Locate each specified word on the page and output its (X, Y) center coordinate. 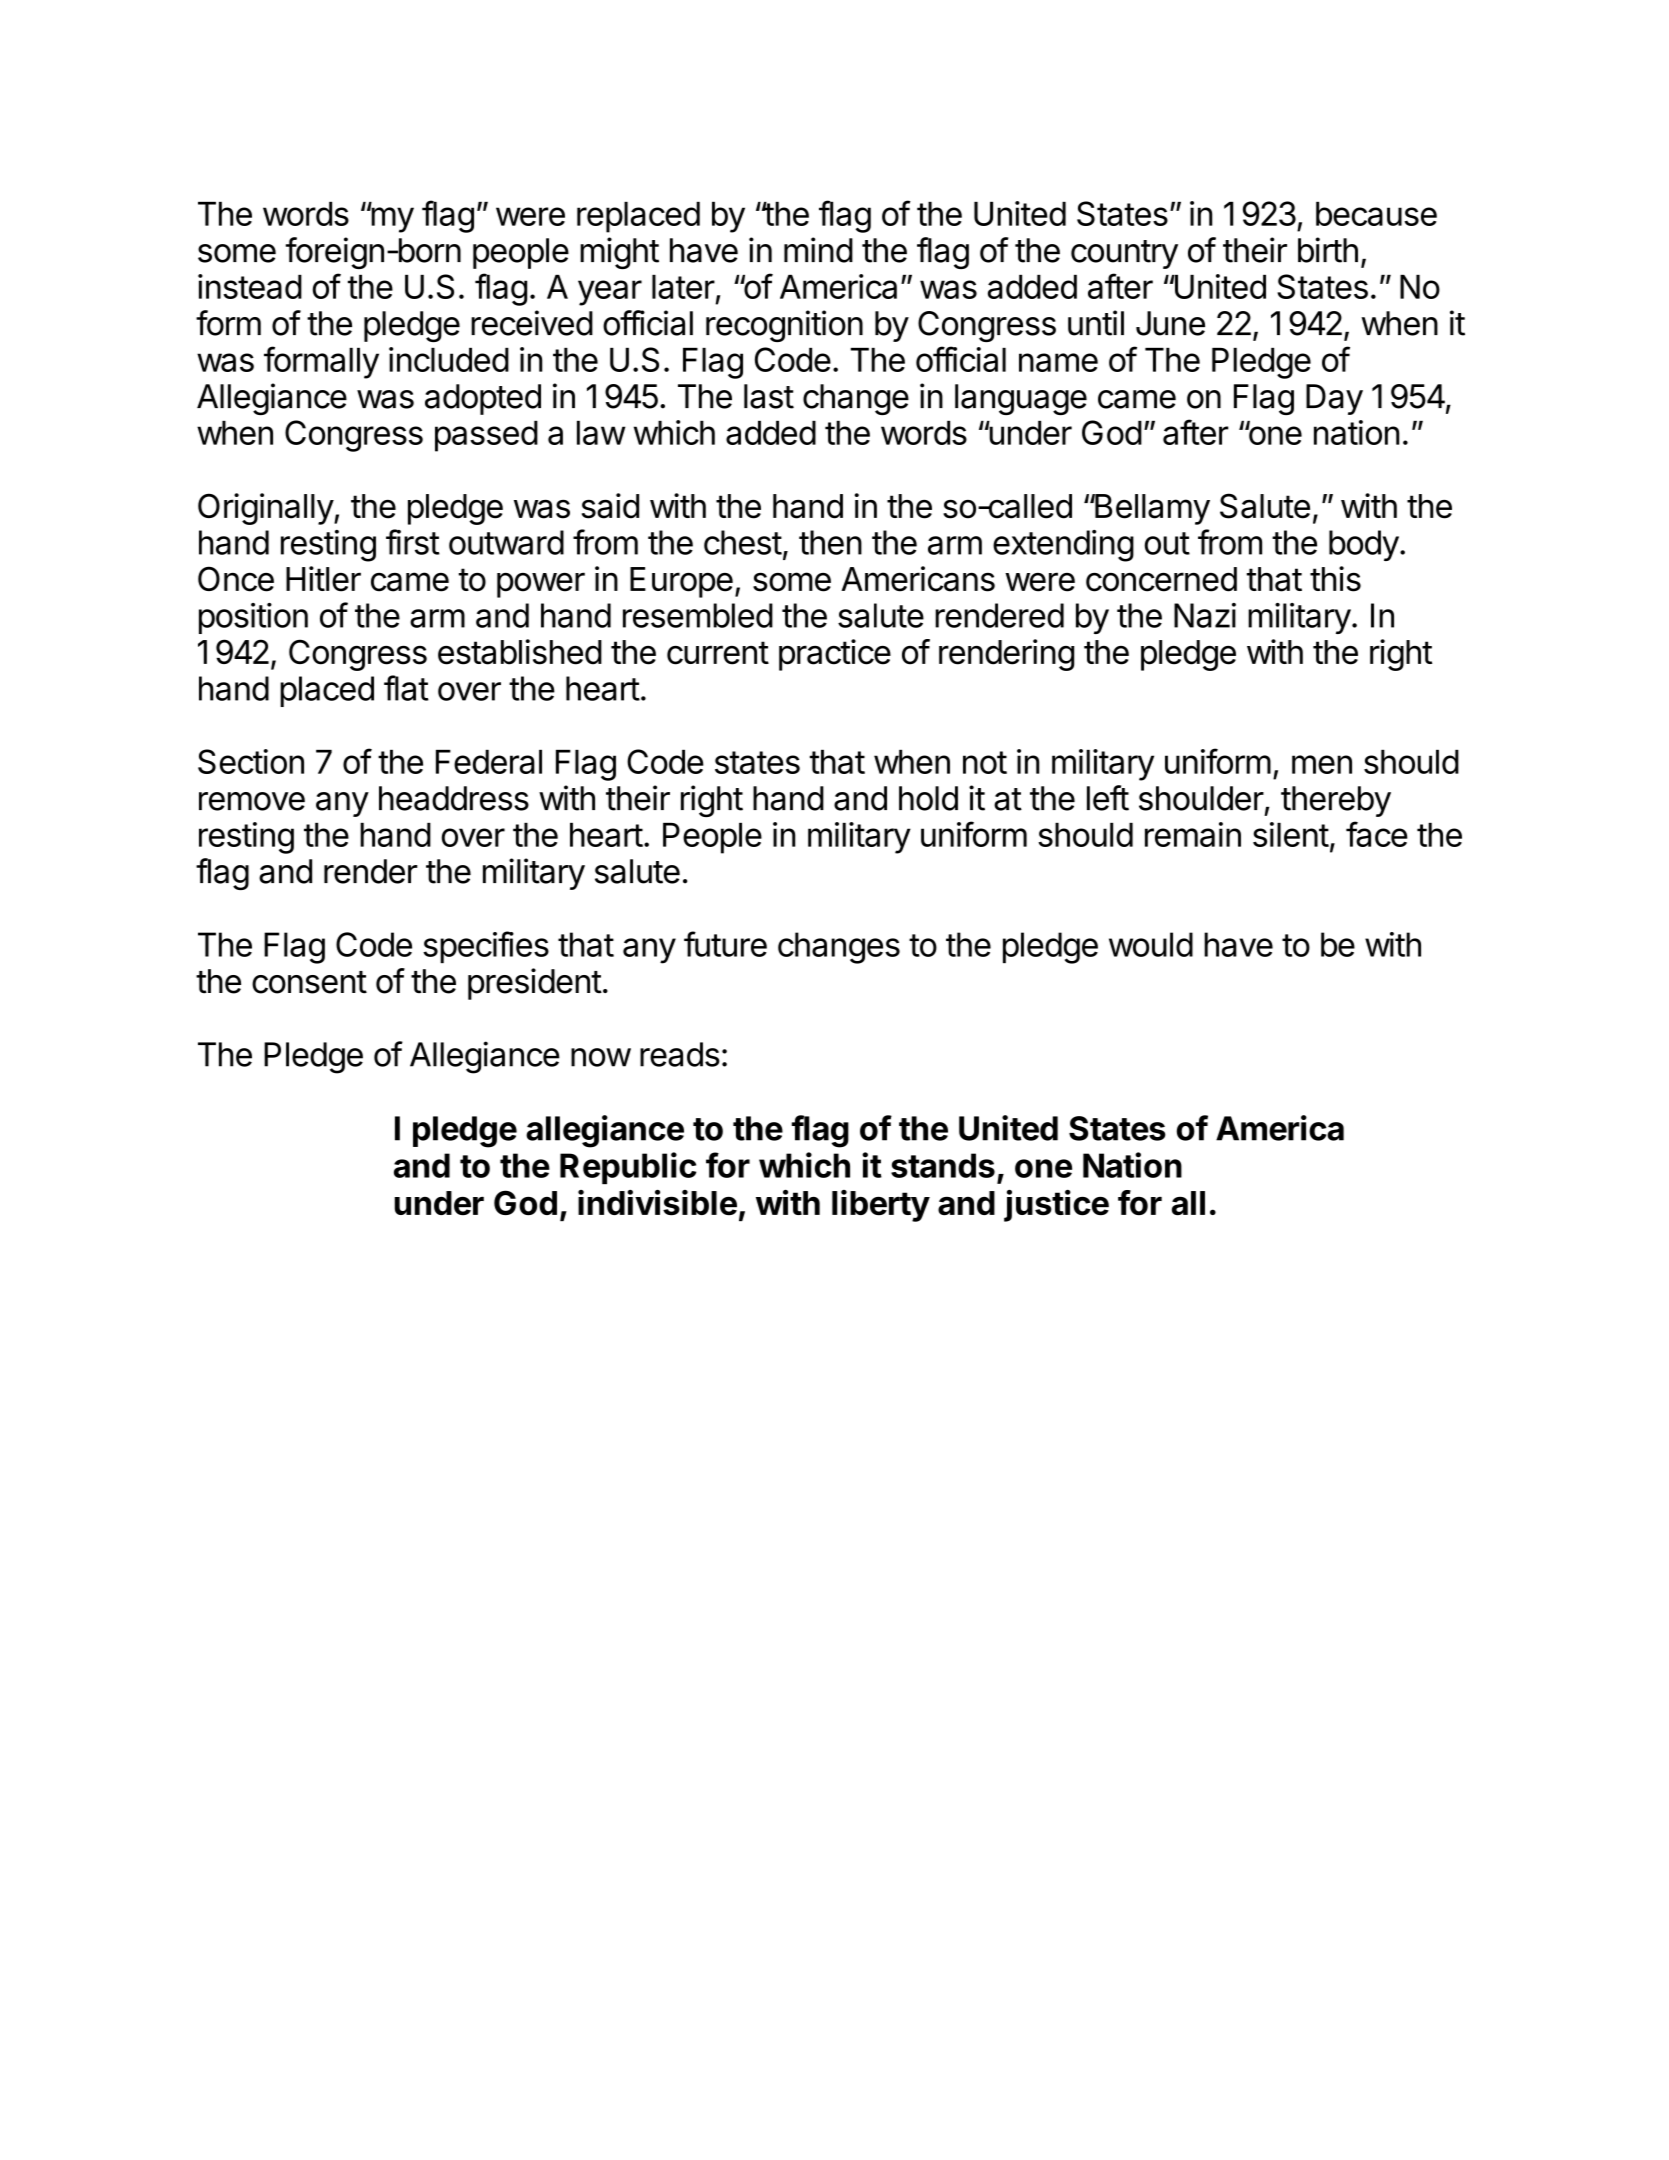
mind (818, 250)
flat (406, 688)
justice (1056, 1205)
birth (1328, 250)
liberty (881, 1206)
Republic (628, 1168)
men (1322, 764)
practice (835, 655)
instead (250, 286)
